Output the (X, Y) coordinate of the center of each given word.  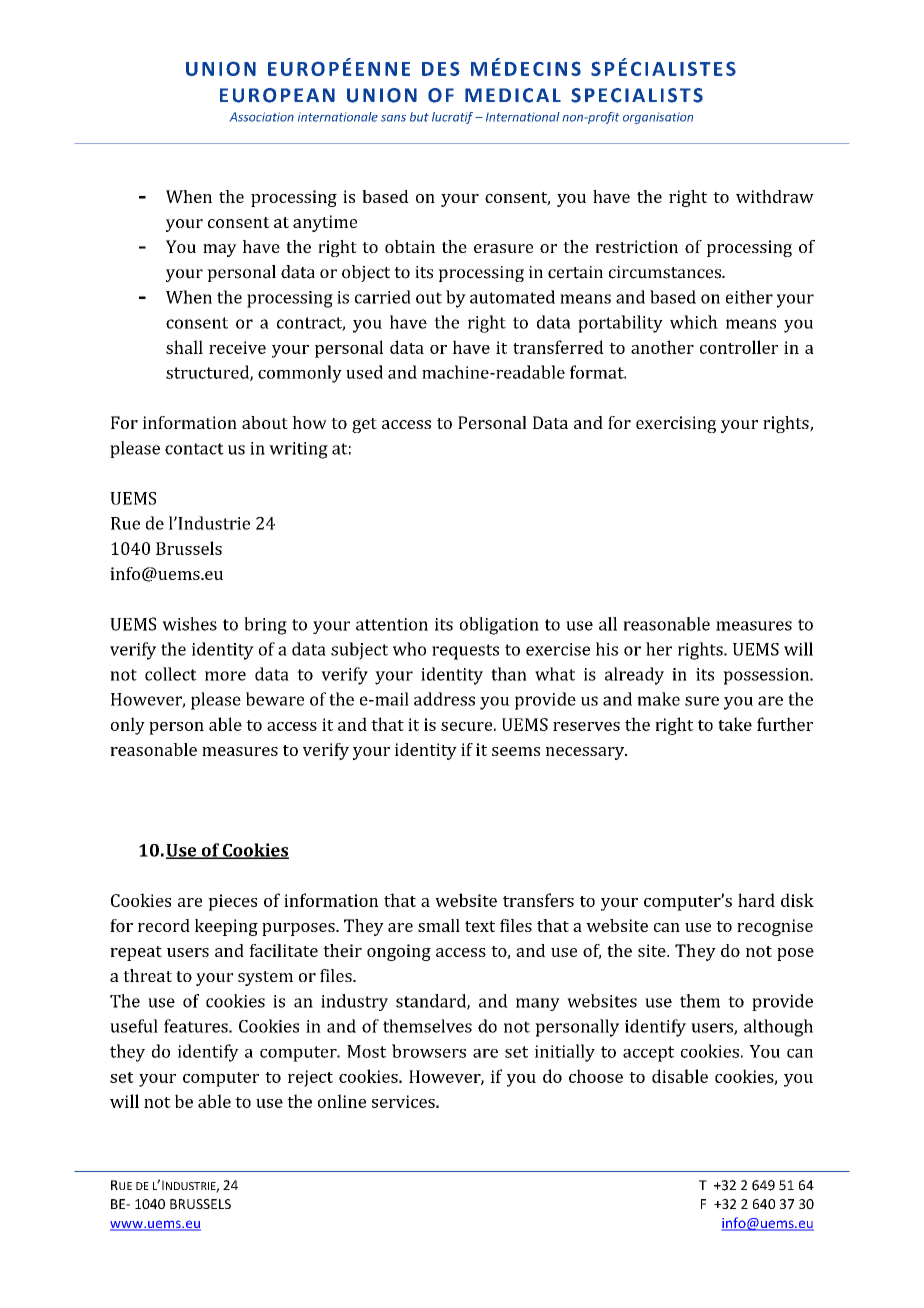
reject (310, 1078)
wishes (189, 624)
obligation (499, 626)
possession (767, 676)
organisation (658, 118)
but (419, 117)
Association (262, 117)
